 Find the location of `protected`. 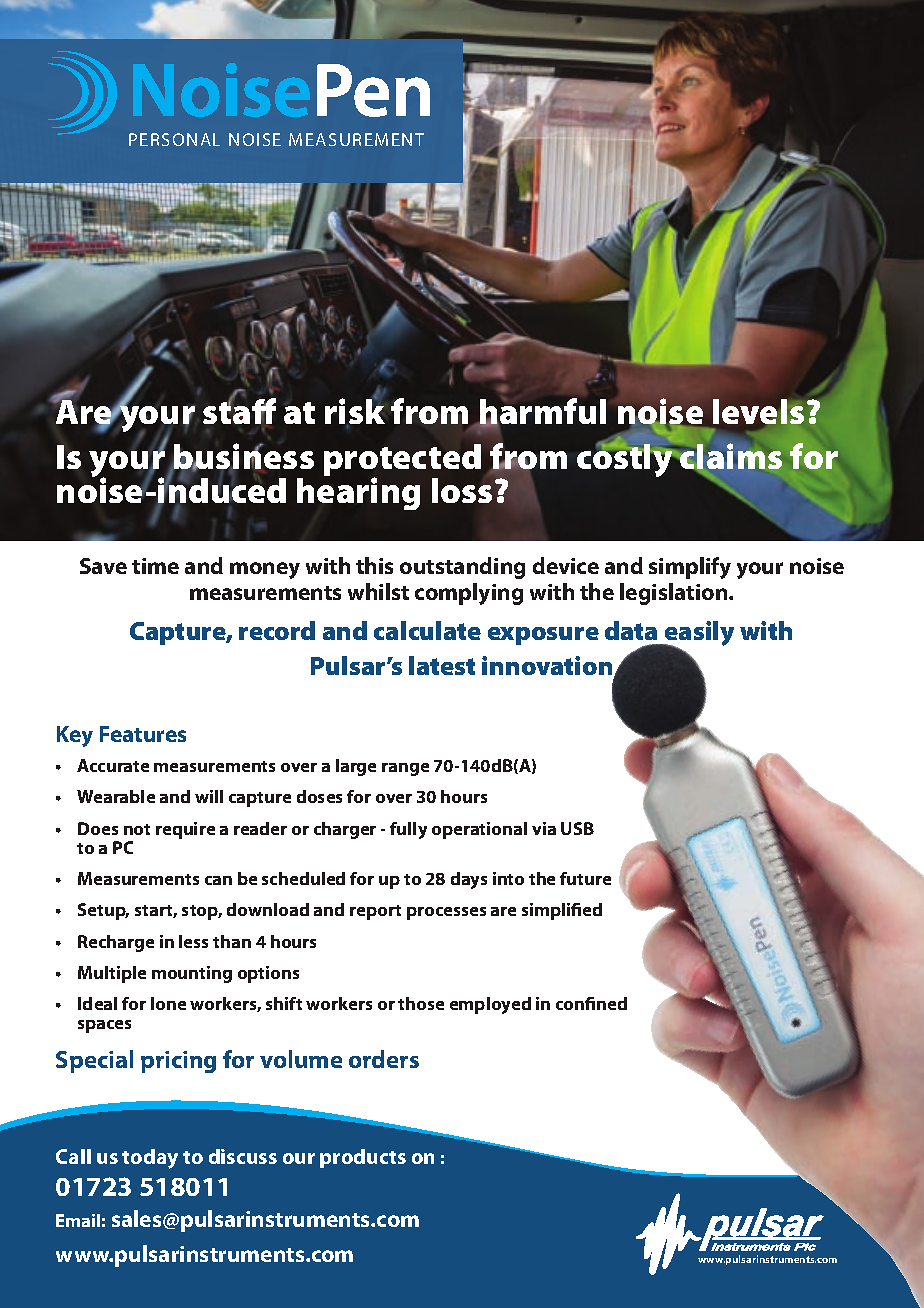

protected is located at coordinates (402, 461).
